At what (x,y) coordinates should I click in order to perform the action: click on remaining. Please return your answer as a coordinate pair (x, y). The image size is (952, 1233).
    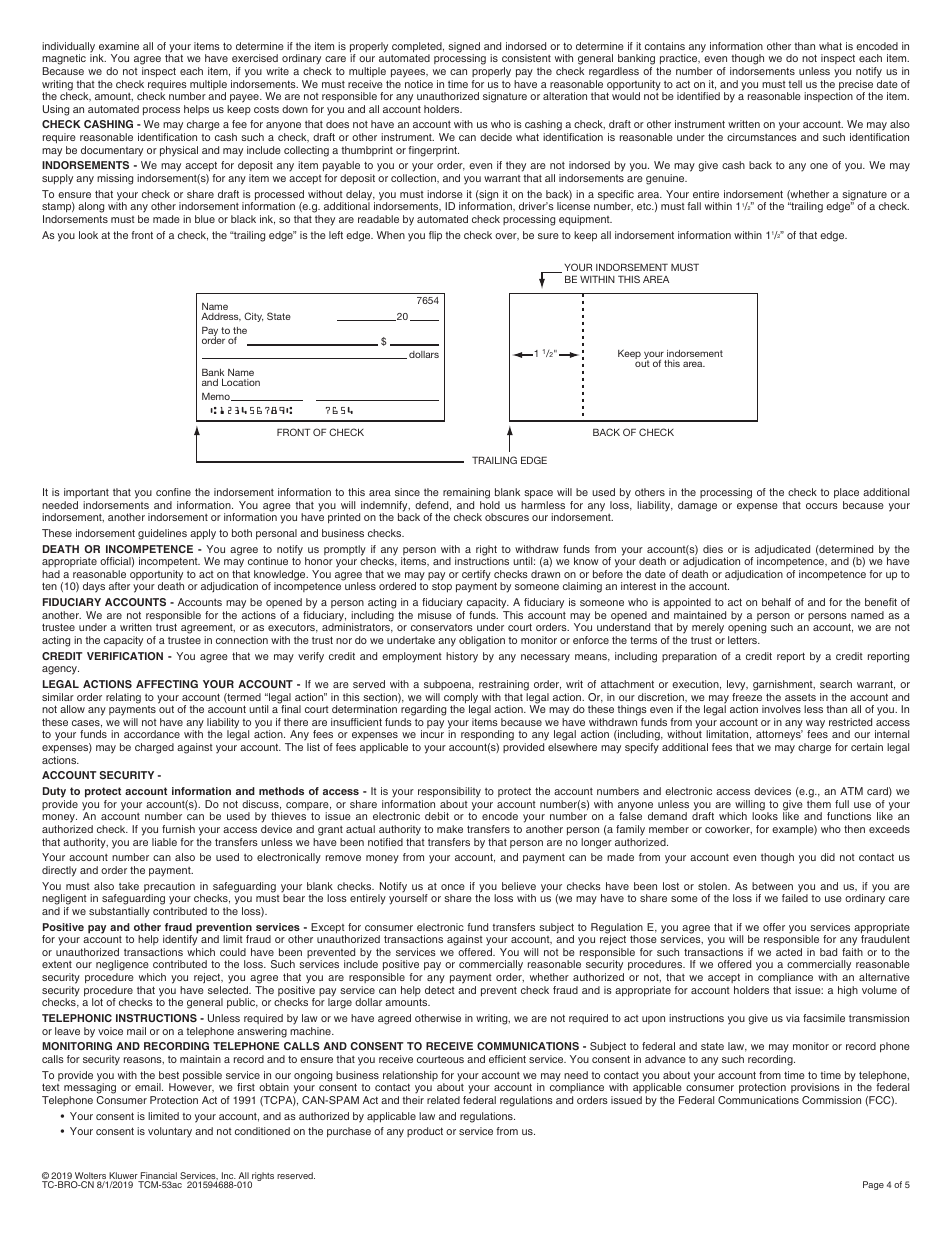
    Looking at the image, I should click on (466, 493).
